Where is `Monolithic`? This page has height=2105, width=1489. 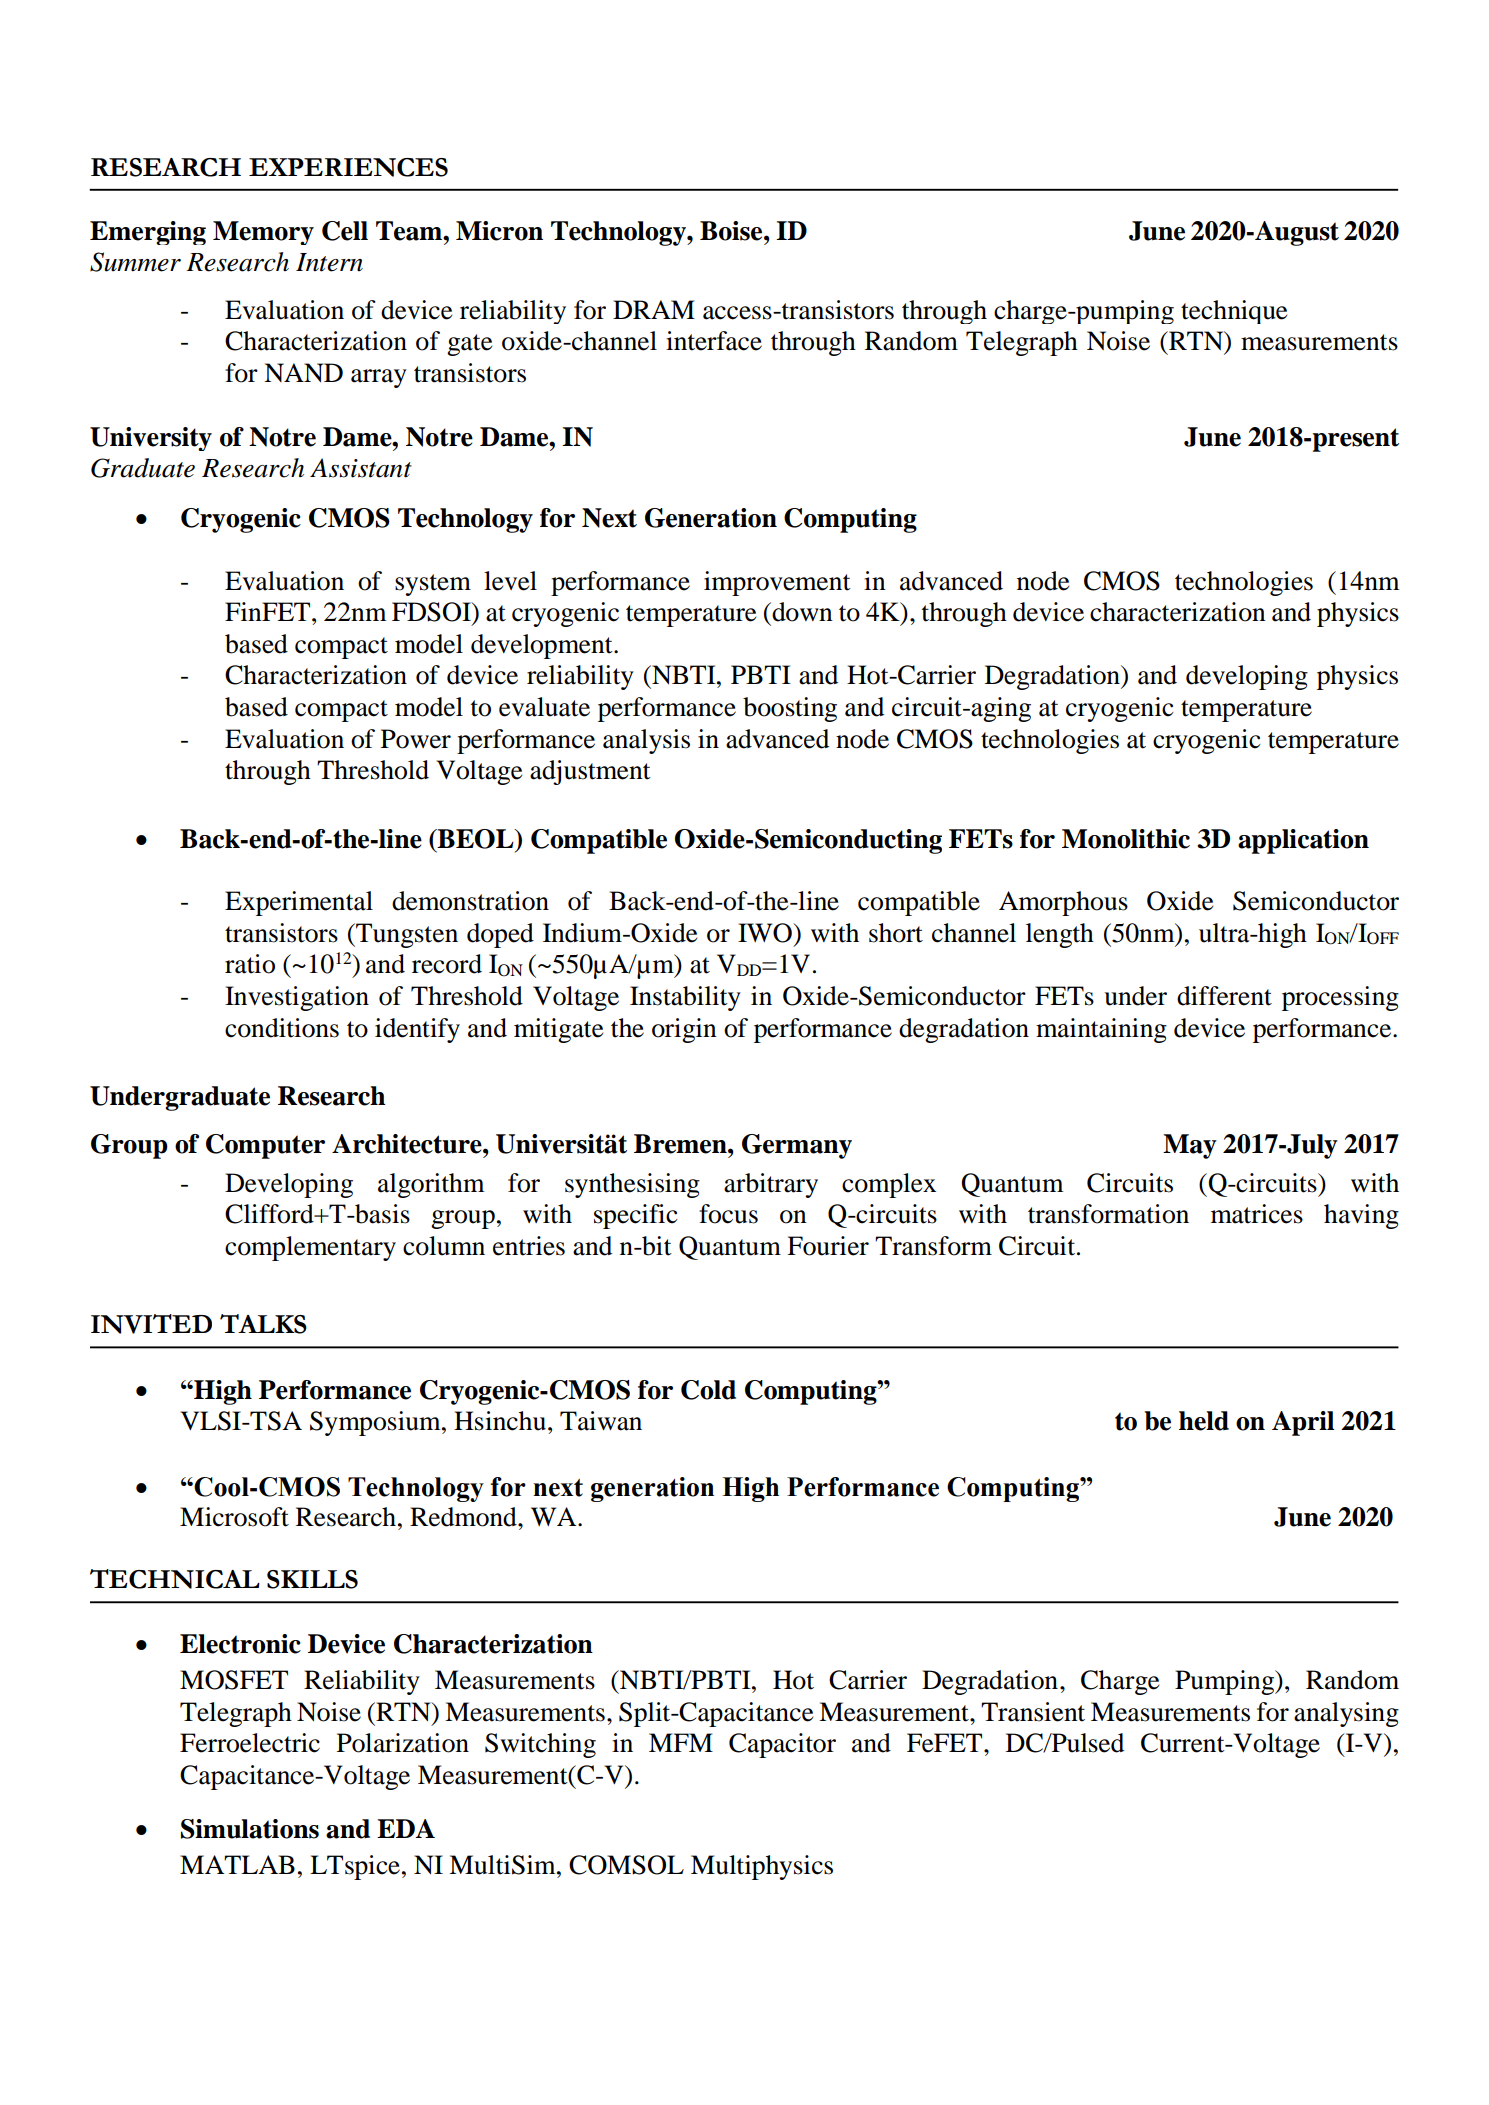
Monolithic is located at coordinates (1126, 839).
